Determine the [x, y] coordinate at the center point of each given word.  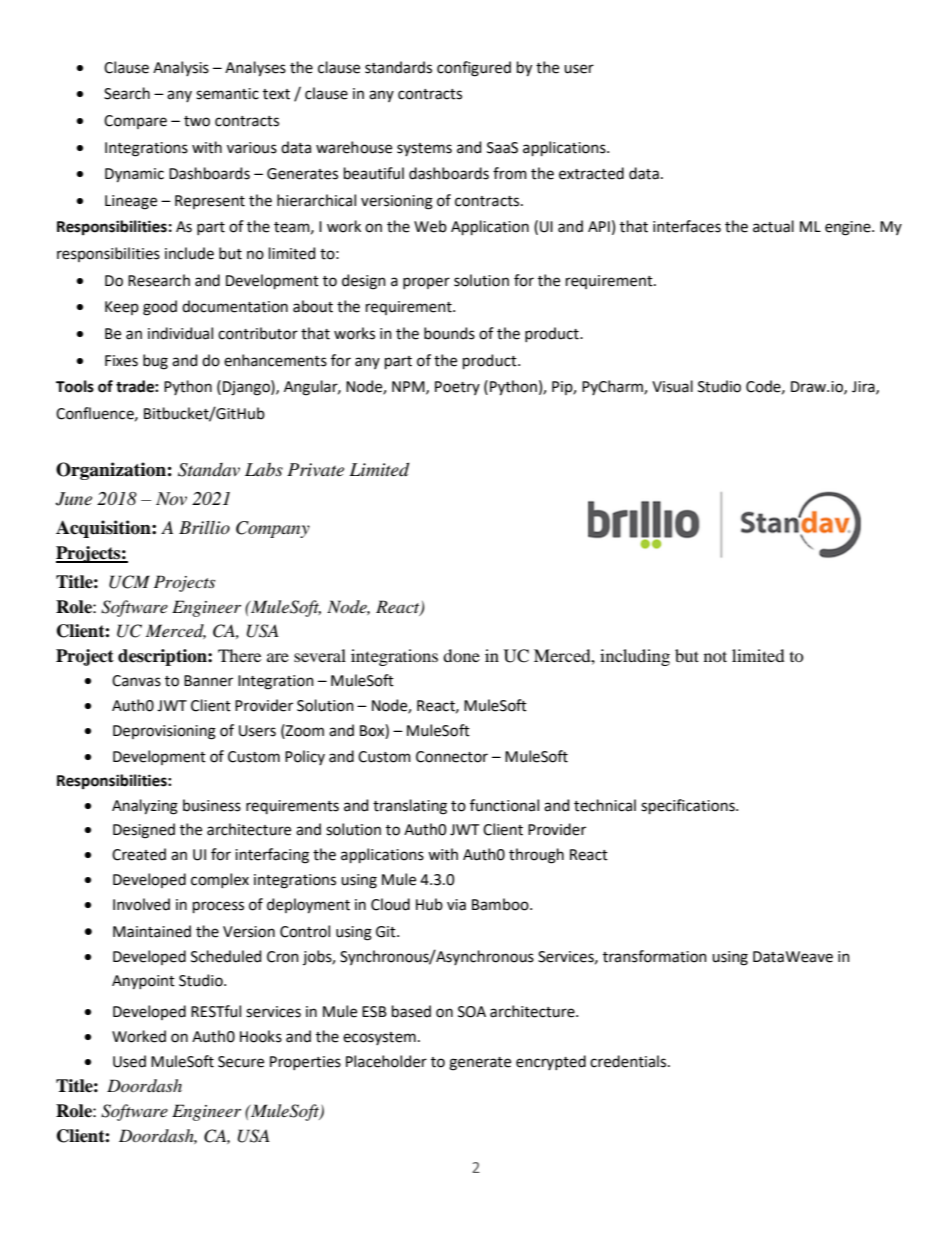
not [715, 656]
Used [129, 1061]
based [411, 1011]
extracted [591, 173]
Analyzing [145, 807]
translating [410, 807]
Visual [672, 386]
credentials [629, 1061]
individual [180, 333]
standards [398, 67]
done [461, 655]
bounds [449, 333]
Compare [135, 122]
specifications [689, 806]
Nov [171, 499]
